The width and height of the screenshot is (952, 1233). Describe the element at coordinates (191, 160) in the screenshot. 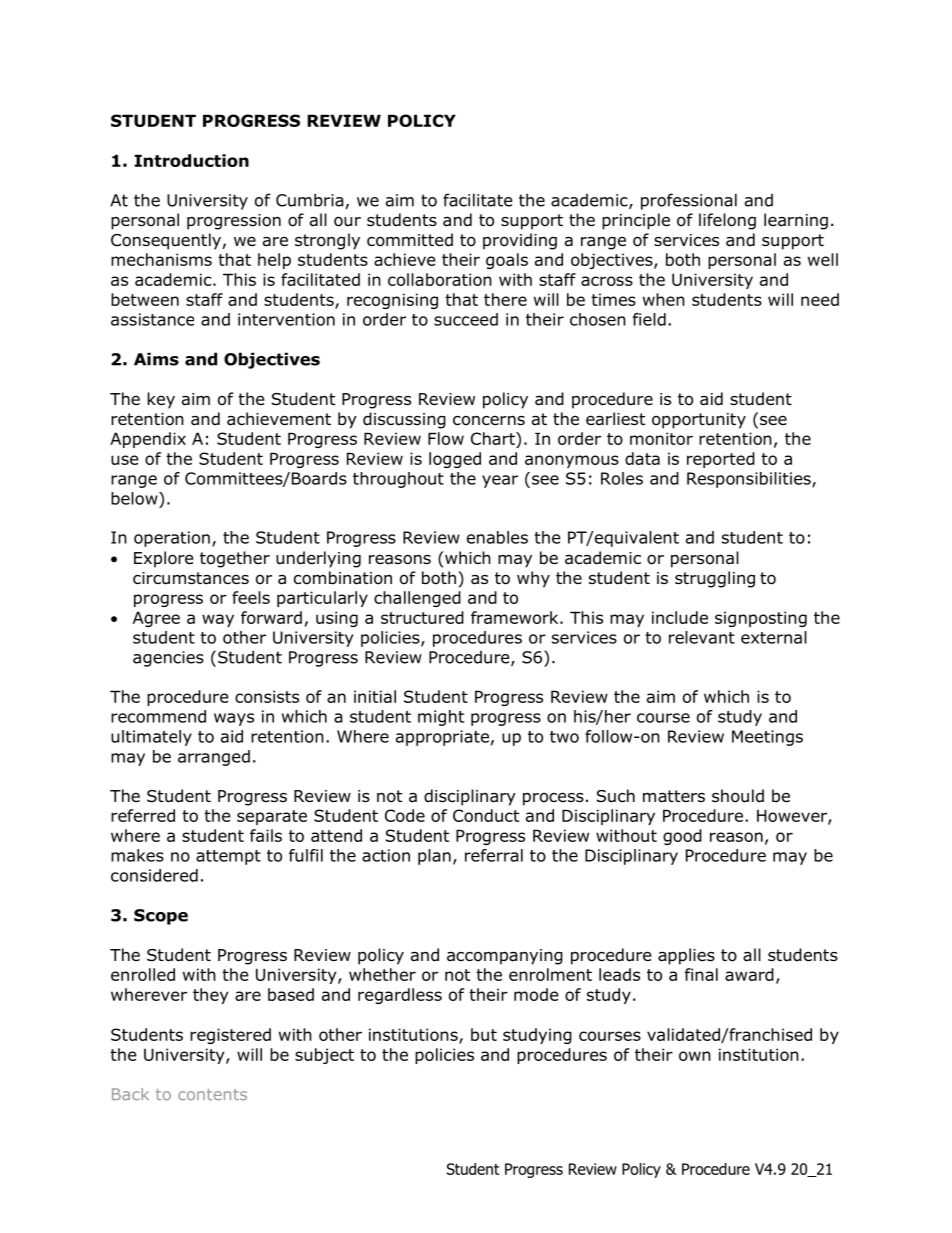

I see `Introduction` at that location.
